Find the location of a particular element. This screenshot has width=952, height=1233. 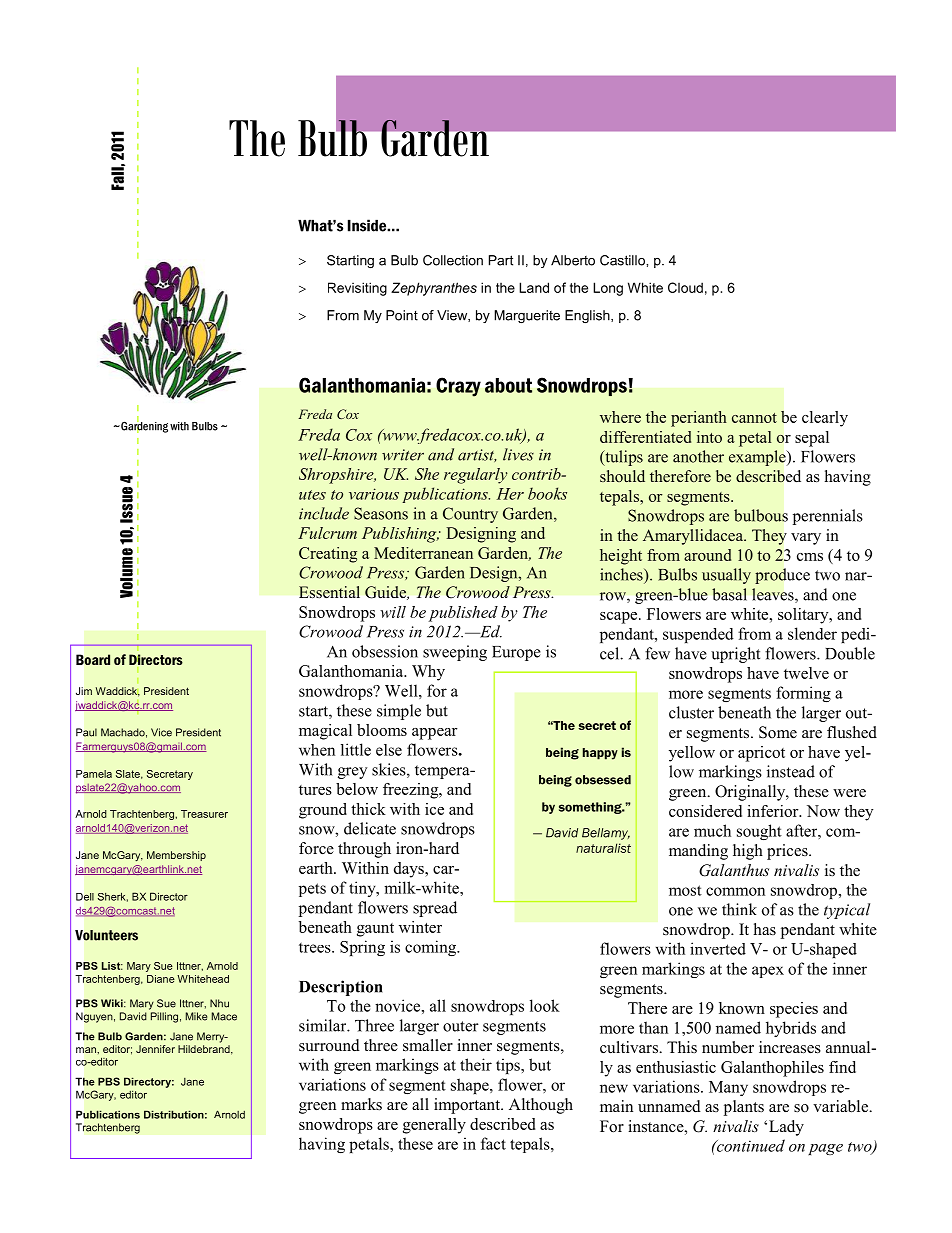

Revisiting is located at coordinates (357, 289).
